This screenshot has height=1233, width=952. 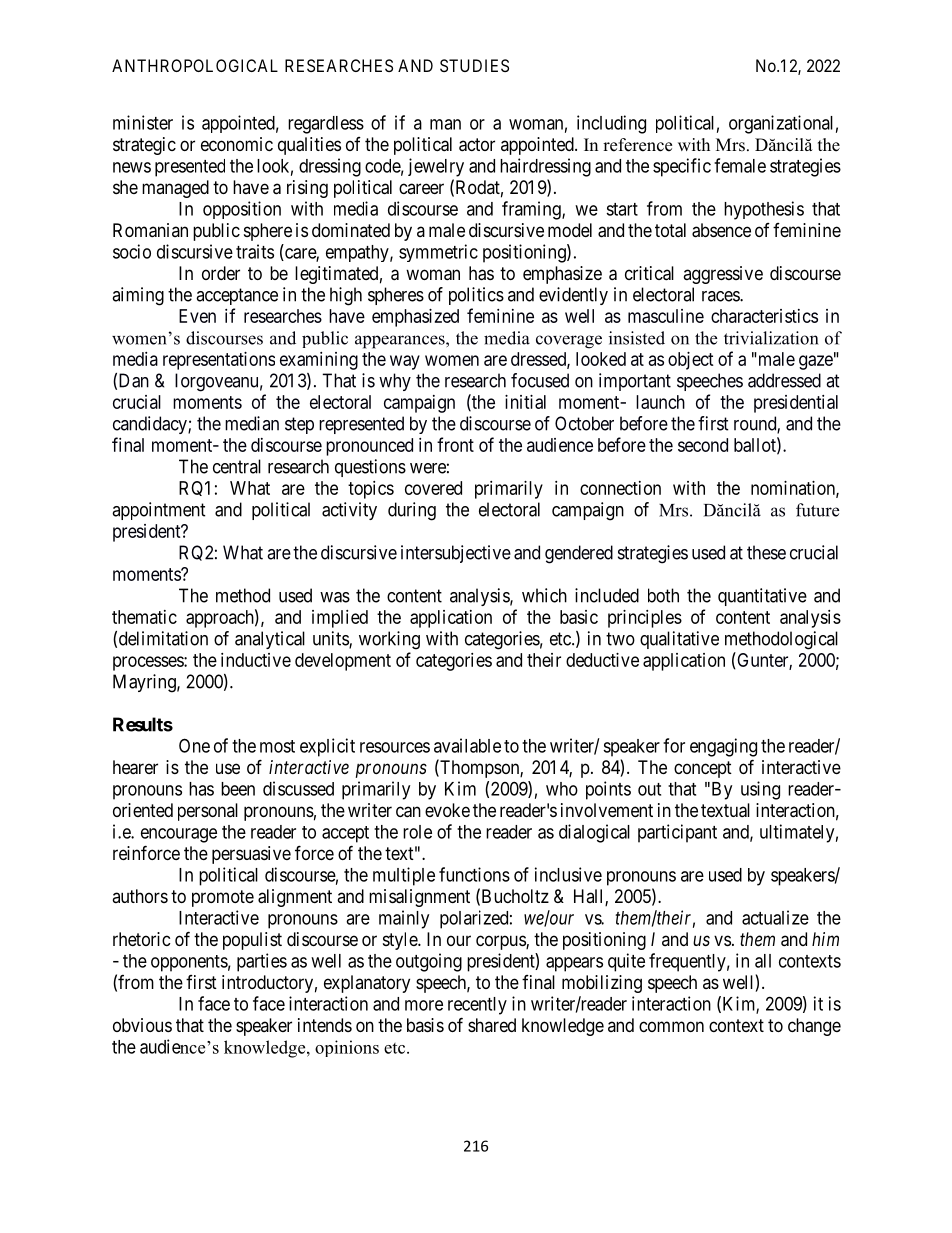 I want to click on engaging, so click(x=723, y=747).
